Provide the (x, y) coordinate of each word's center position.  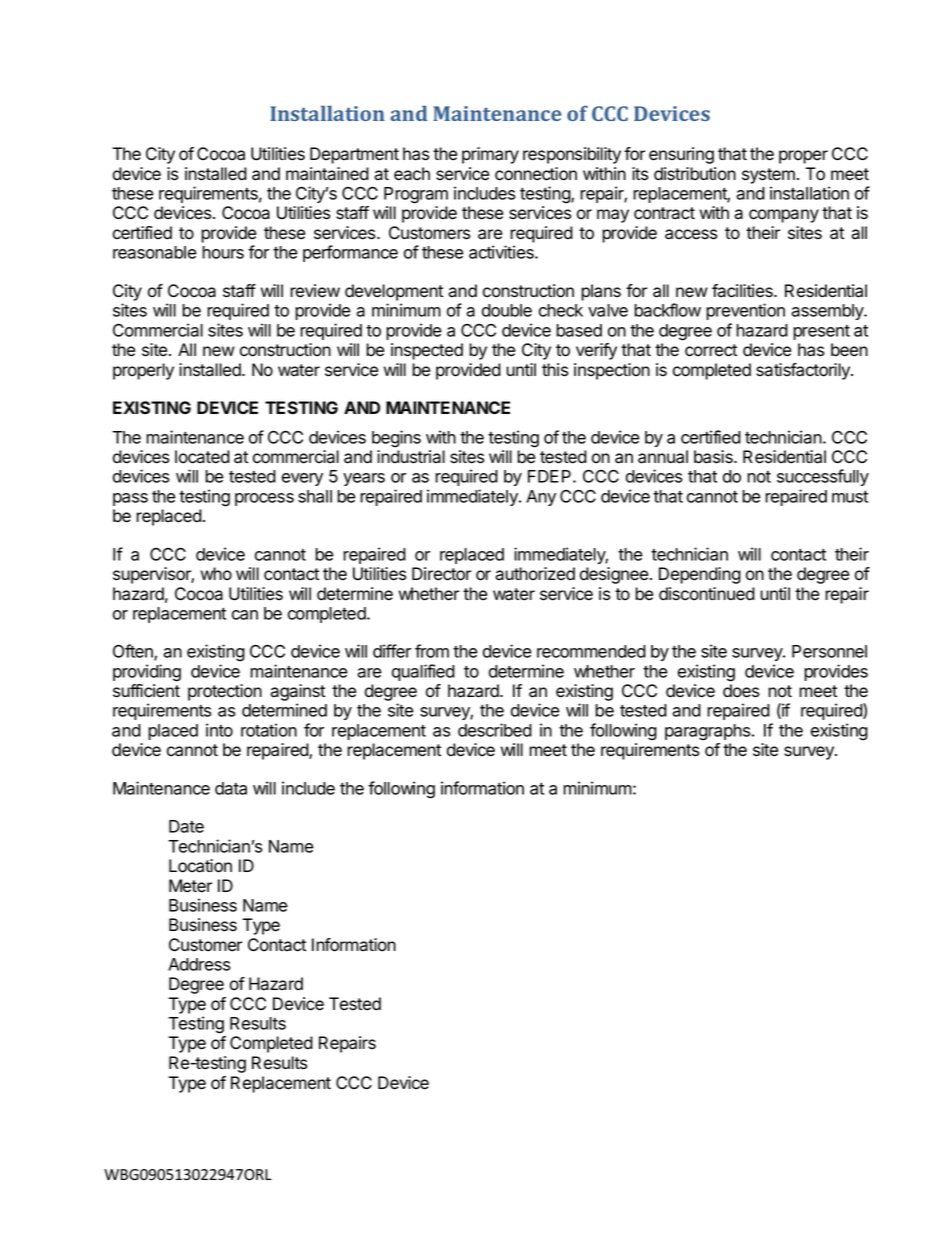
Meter (190, 886)
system (768, 176)
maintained (327, 174)
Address (199, 964)
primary (490, 155)
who (216, 574)
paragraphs (709, 732)
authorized (535, 574)
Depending (700, 575)
